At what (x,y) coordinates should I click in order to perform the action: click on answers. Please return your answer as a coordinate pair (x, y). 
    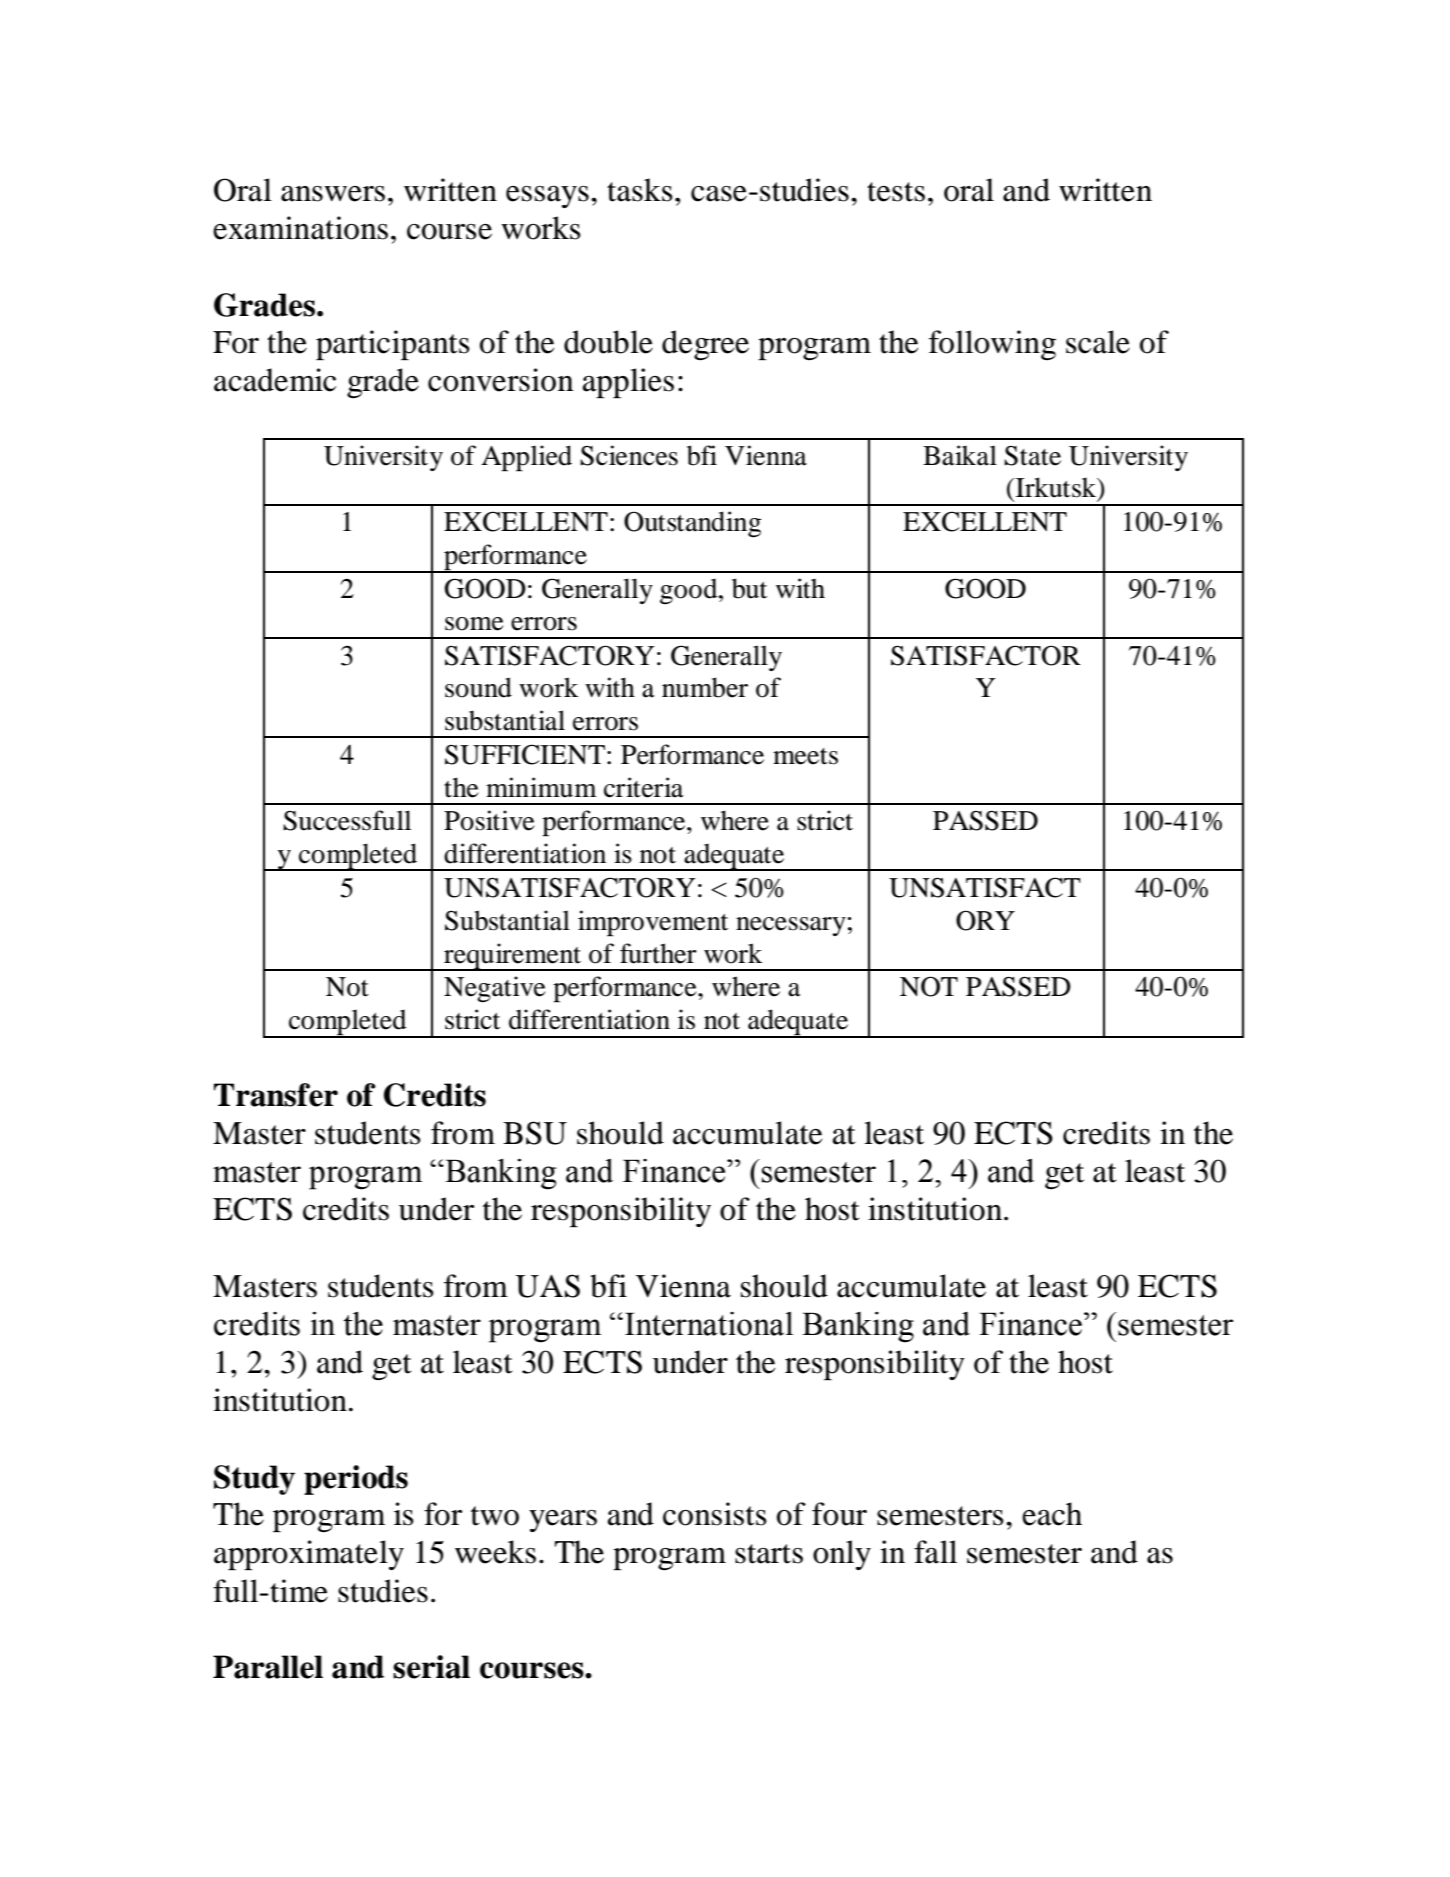
    Looking at the image, I should click on (333, 194).
